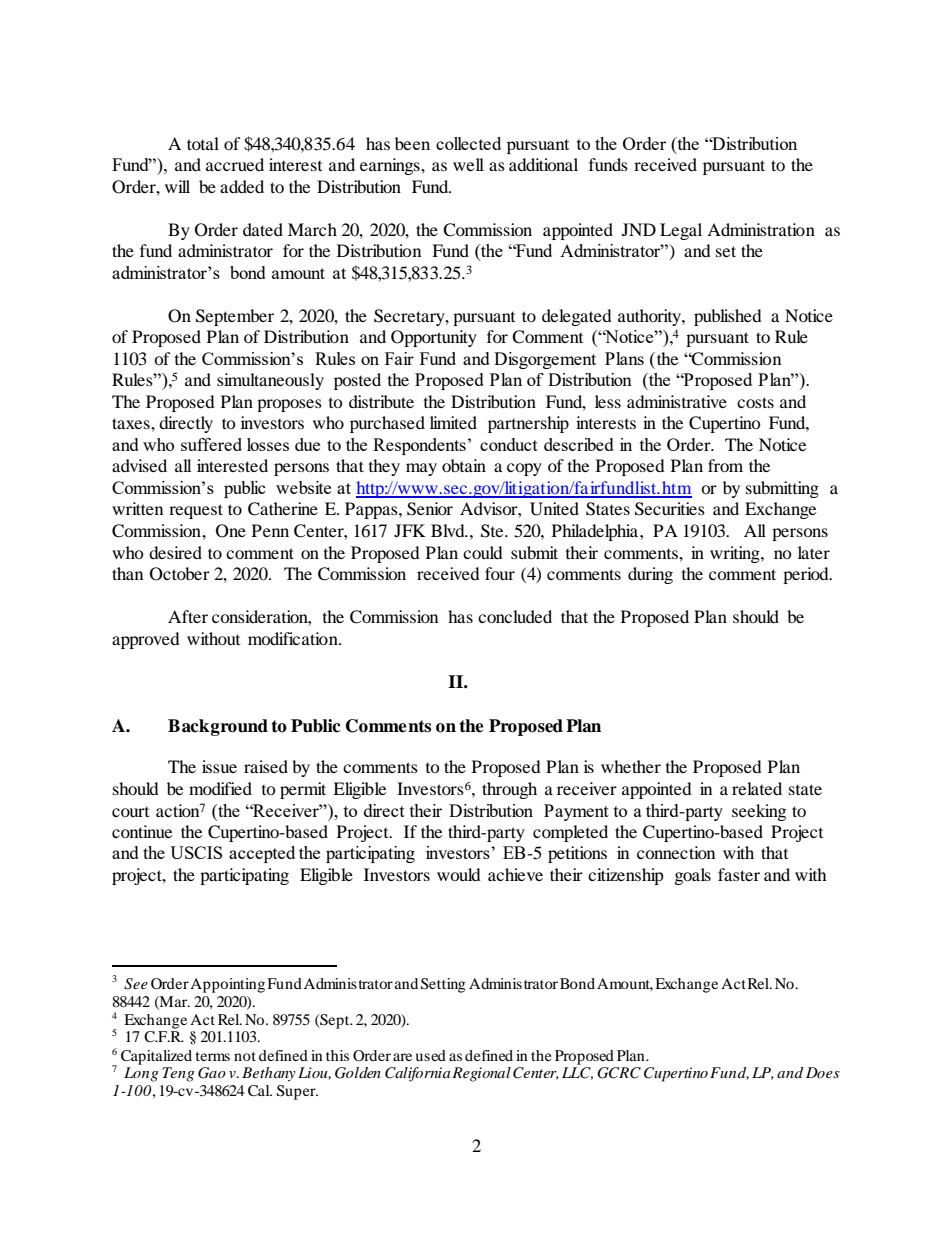 The image size is (952, 1233). Describe the element at coordinates (453, 422) in the screenshot. I see `limited` at that location.
